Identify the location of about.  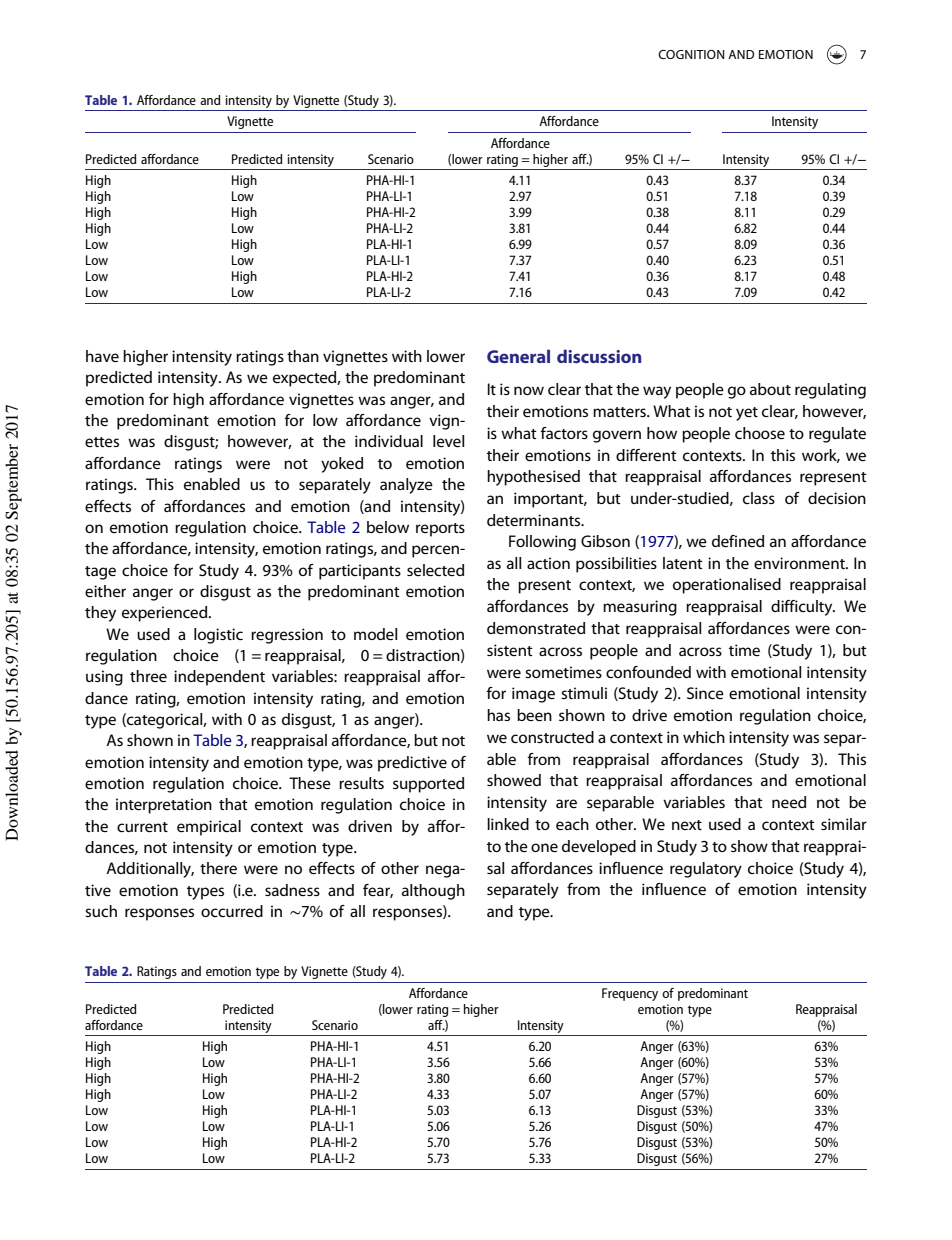
(770, 389).
